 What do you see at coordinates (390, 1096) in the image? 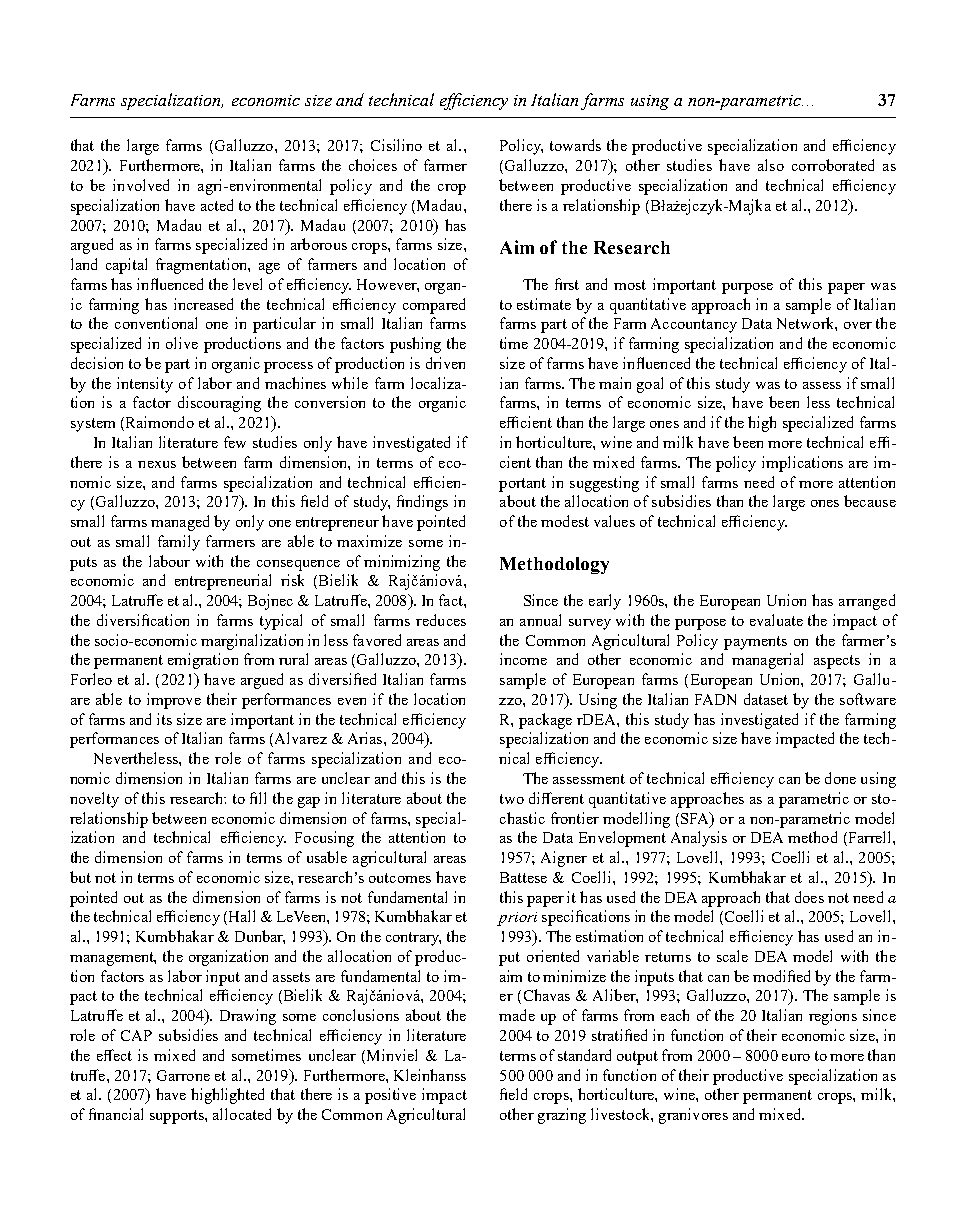
I see `positive` at bounding box center [390, 1096].
